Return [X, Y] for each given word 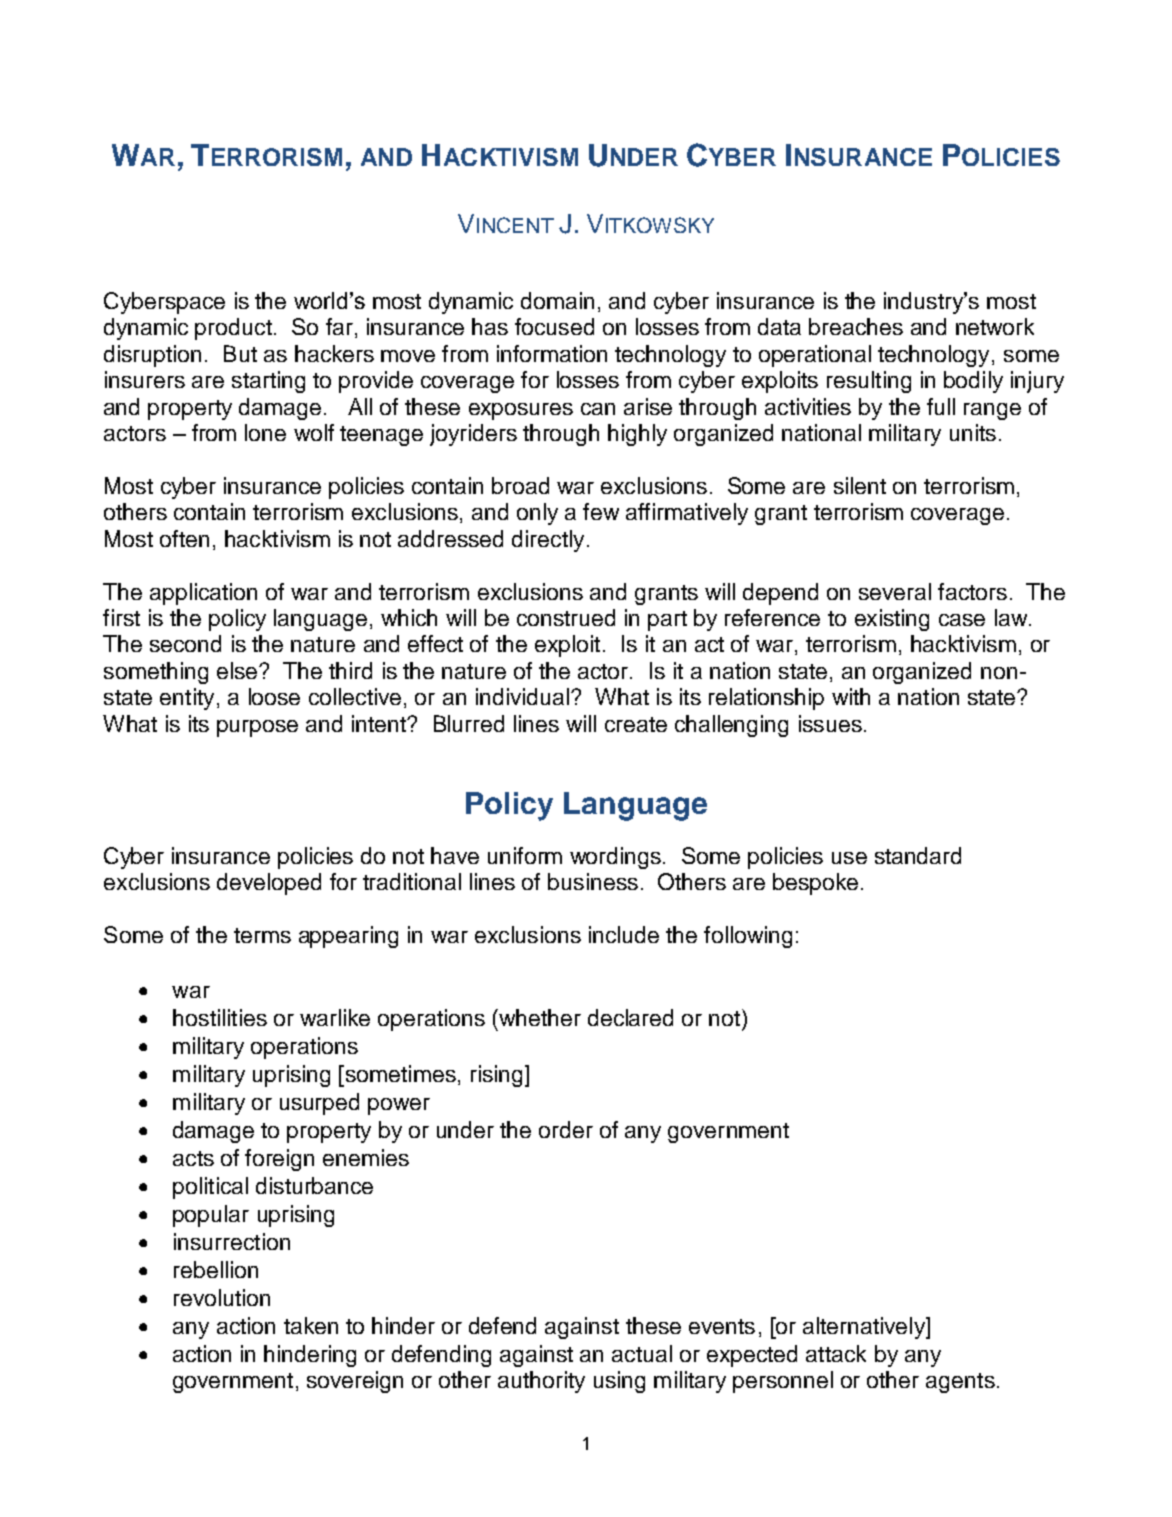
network [995, 326]
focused [554, 326]
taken [311, 1325]
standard [918, 855]
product [233, 329]
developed [269, 884]
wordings [615, 858]
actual [642, 1353]
